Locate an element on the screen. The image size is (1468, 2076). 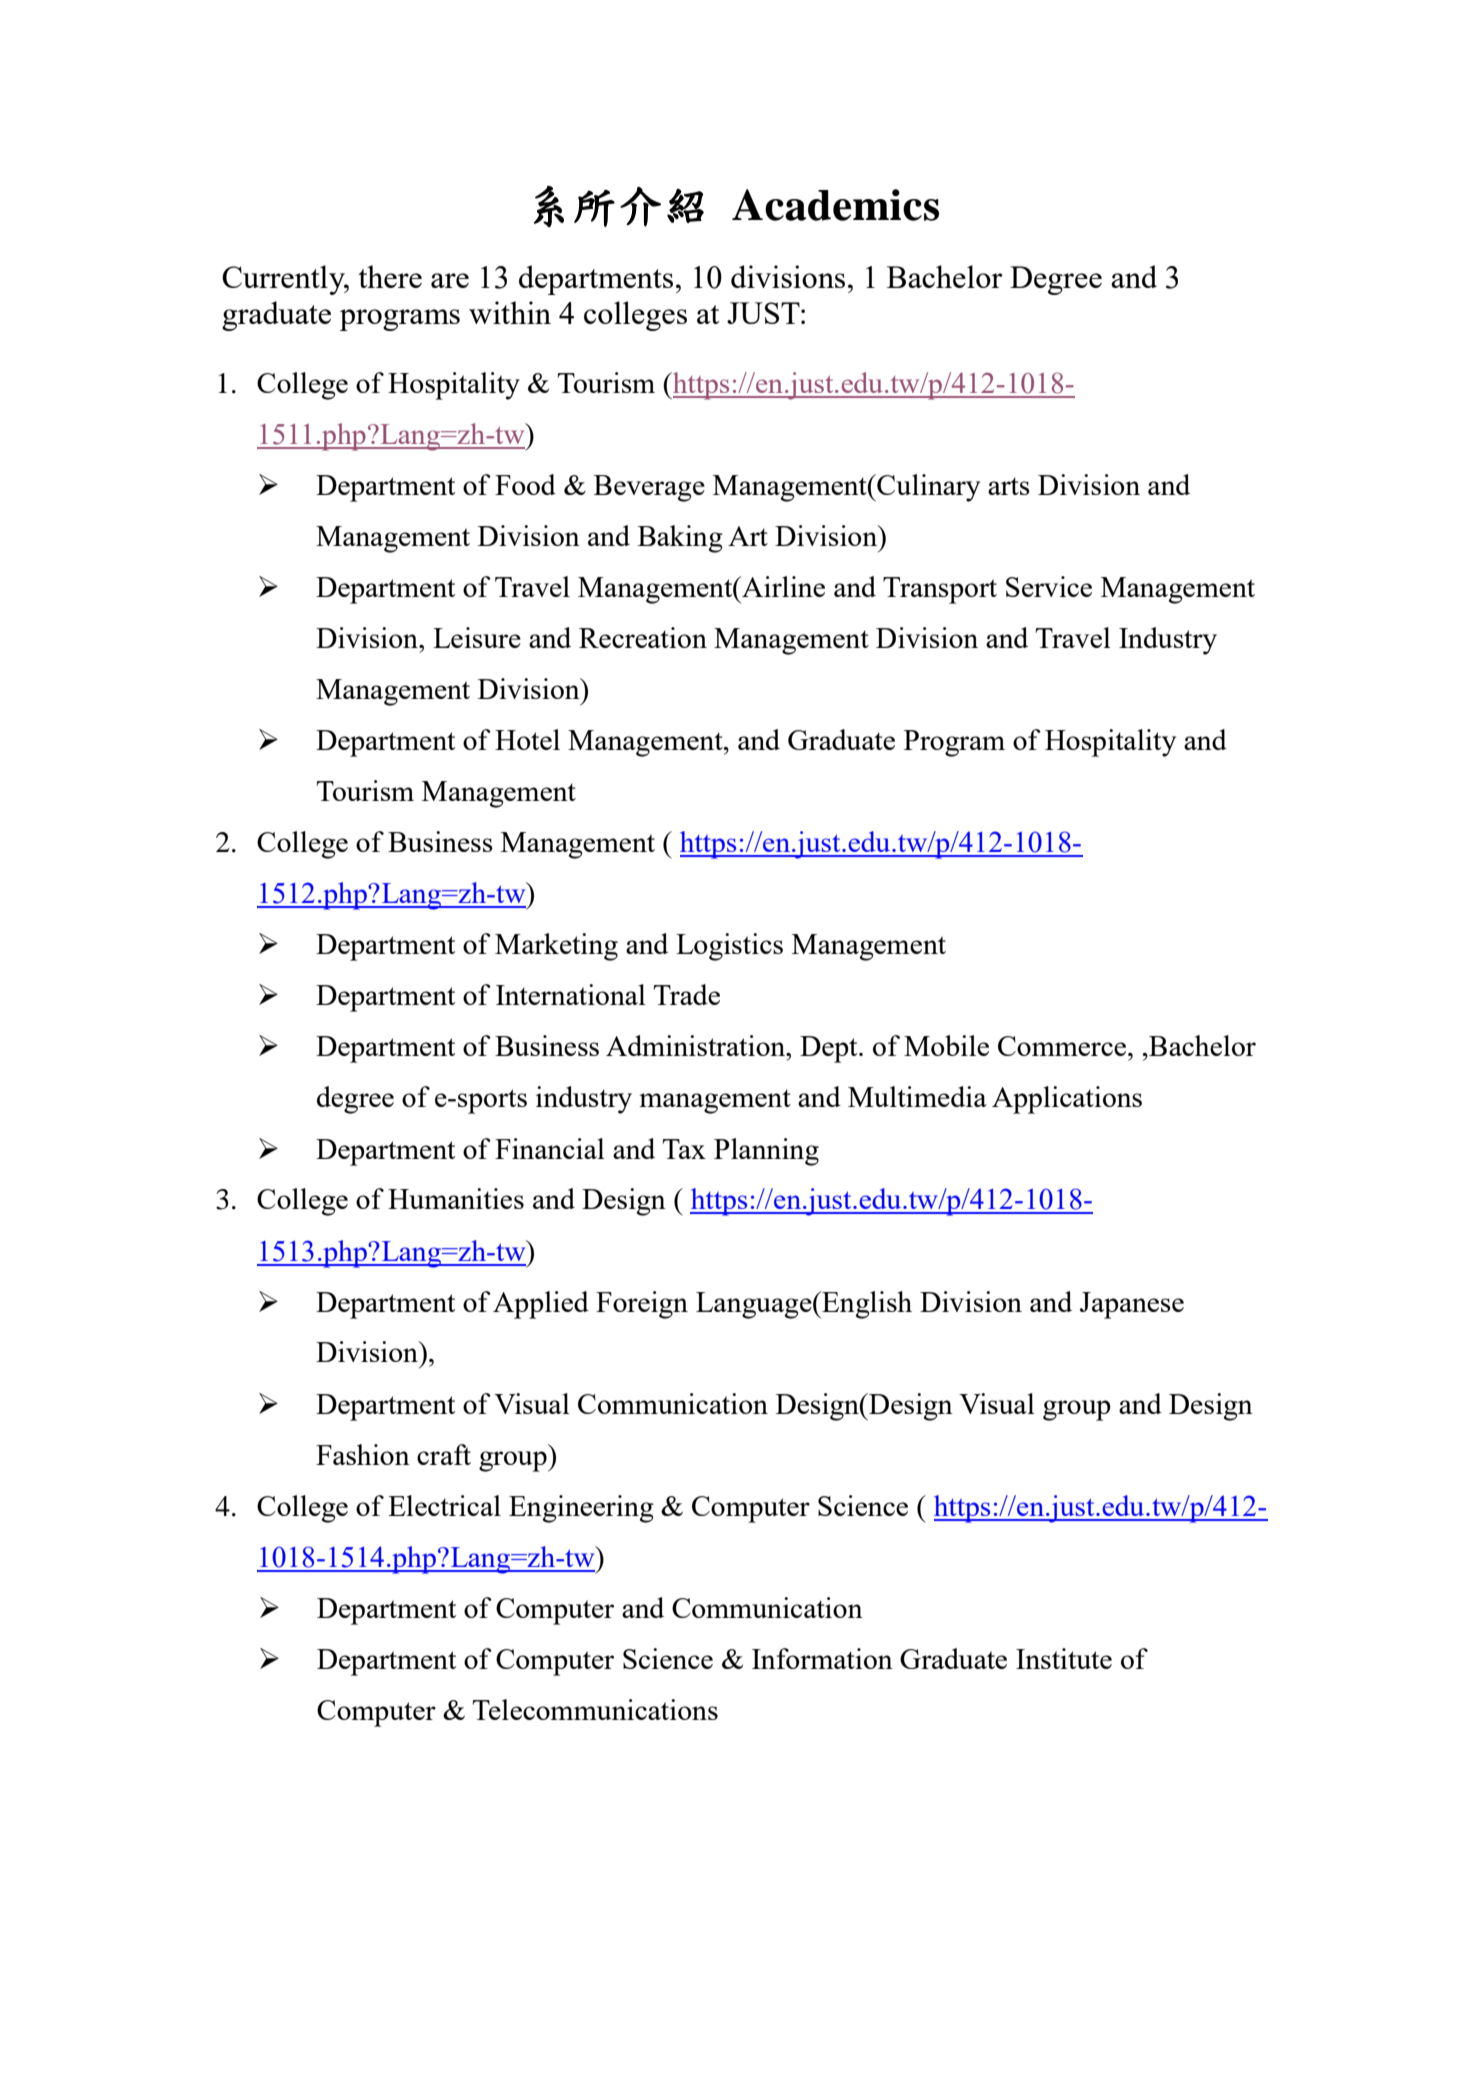
Leisure is located at coordinates (477, 637).
